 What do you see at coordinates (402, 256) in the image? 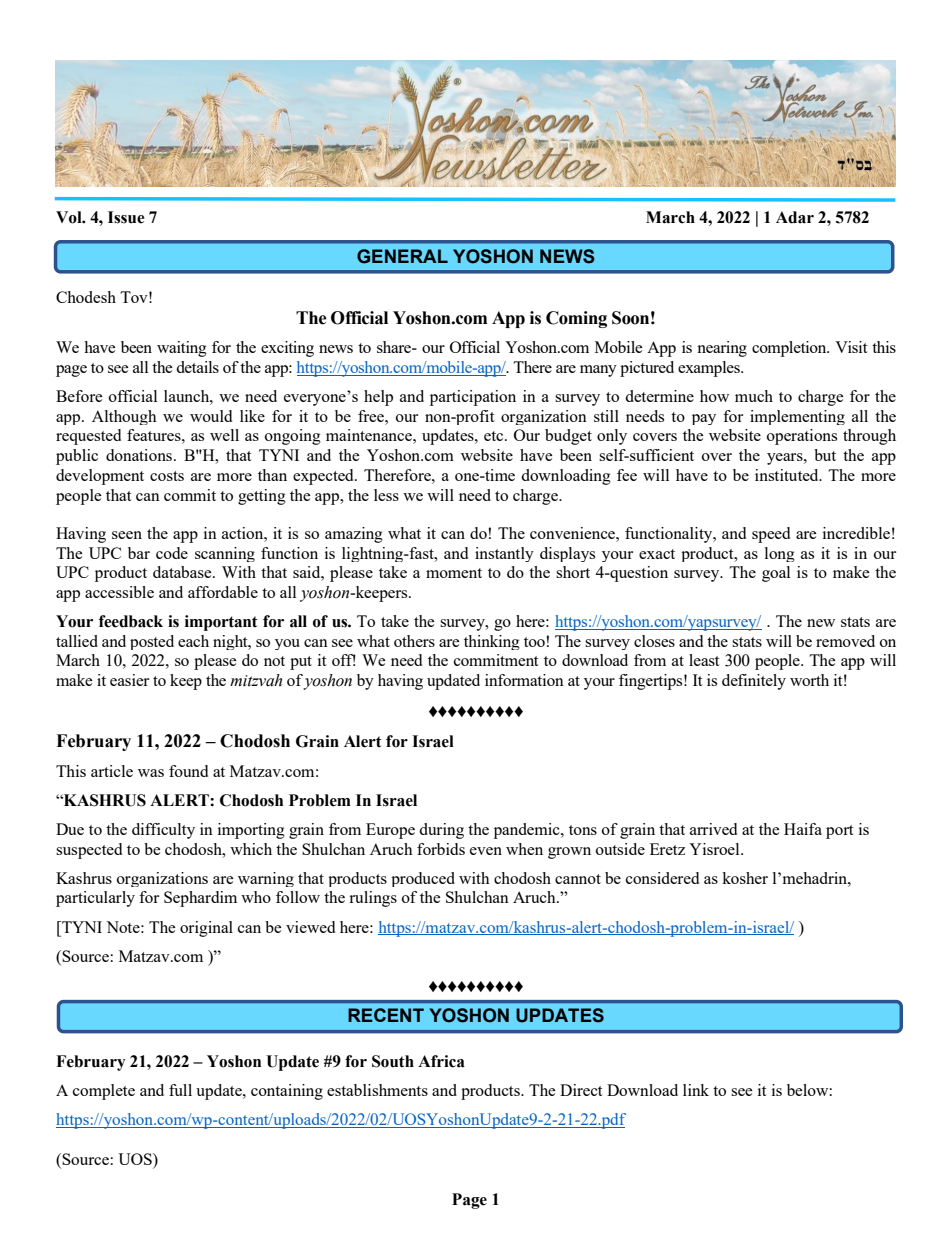
I see `GENERAL` at bounding box center [402, 256].
